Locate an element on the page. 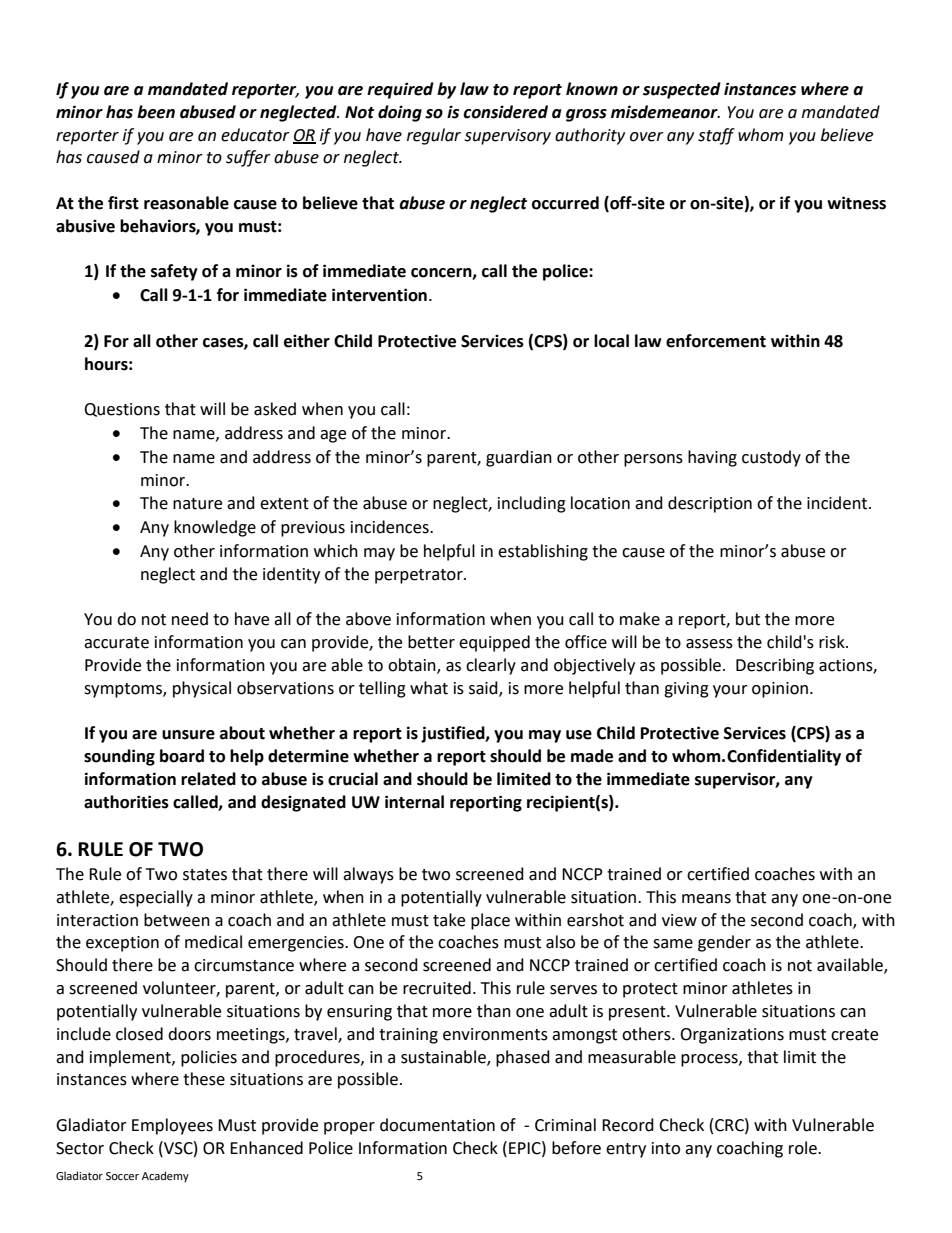 The image size is (952, 1233). custody is located at coordinates (771, 458).
